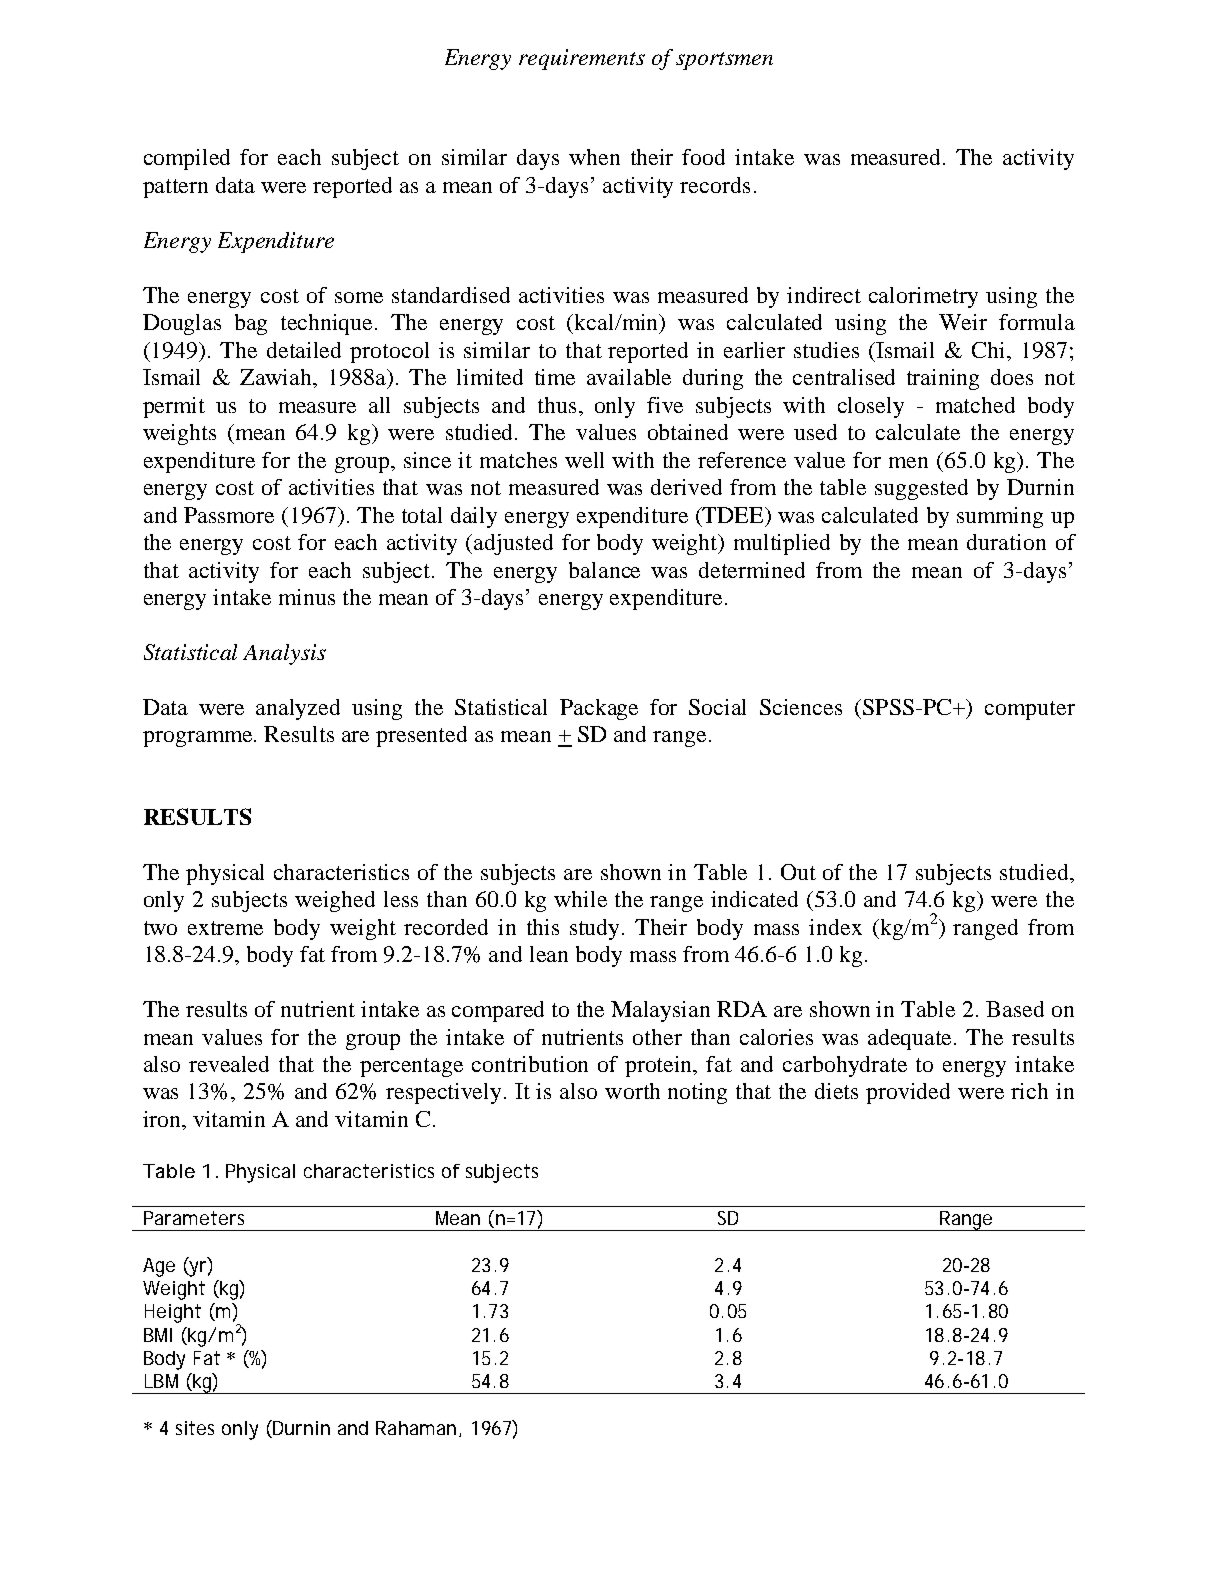  I want to click on requirements, so click(582, 59).
